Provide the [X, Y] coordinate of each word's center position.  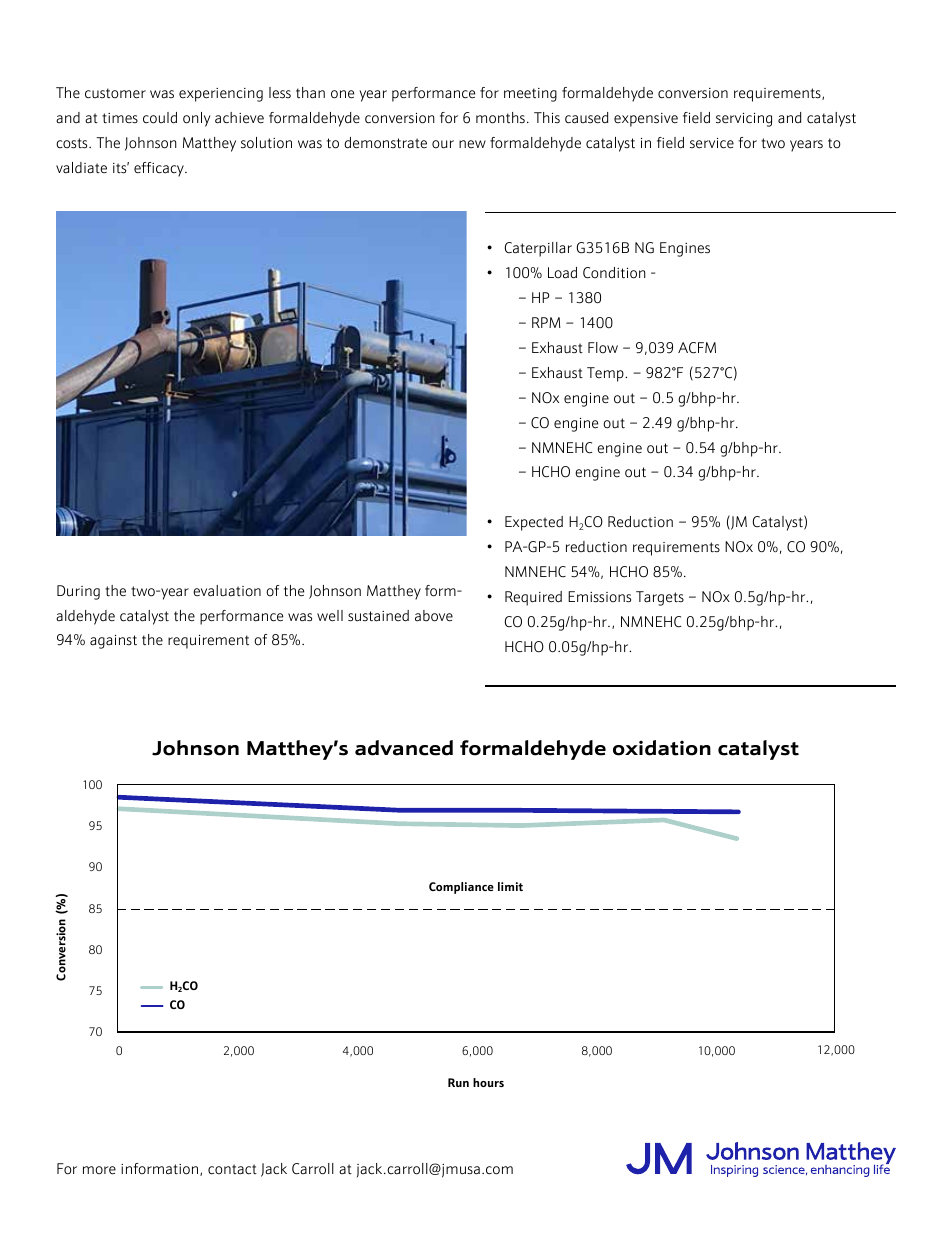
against [113, 642]
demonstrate [385, 143]
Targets [660, 598]
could [160, 118]
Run [458, 1082]
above [434, 616]
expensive [646, 120]
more [99, 1170]
